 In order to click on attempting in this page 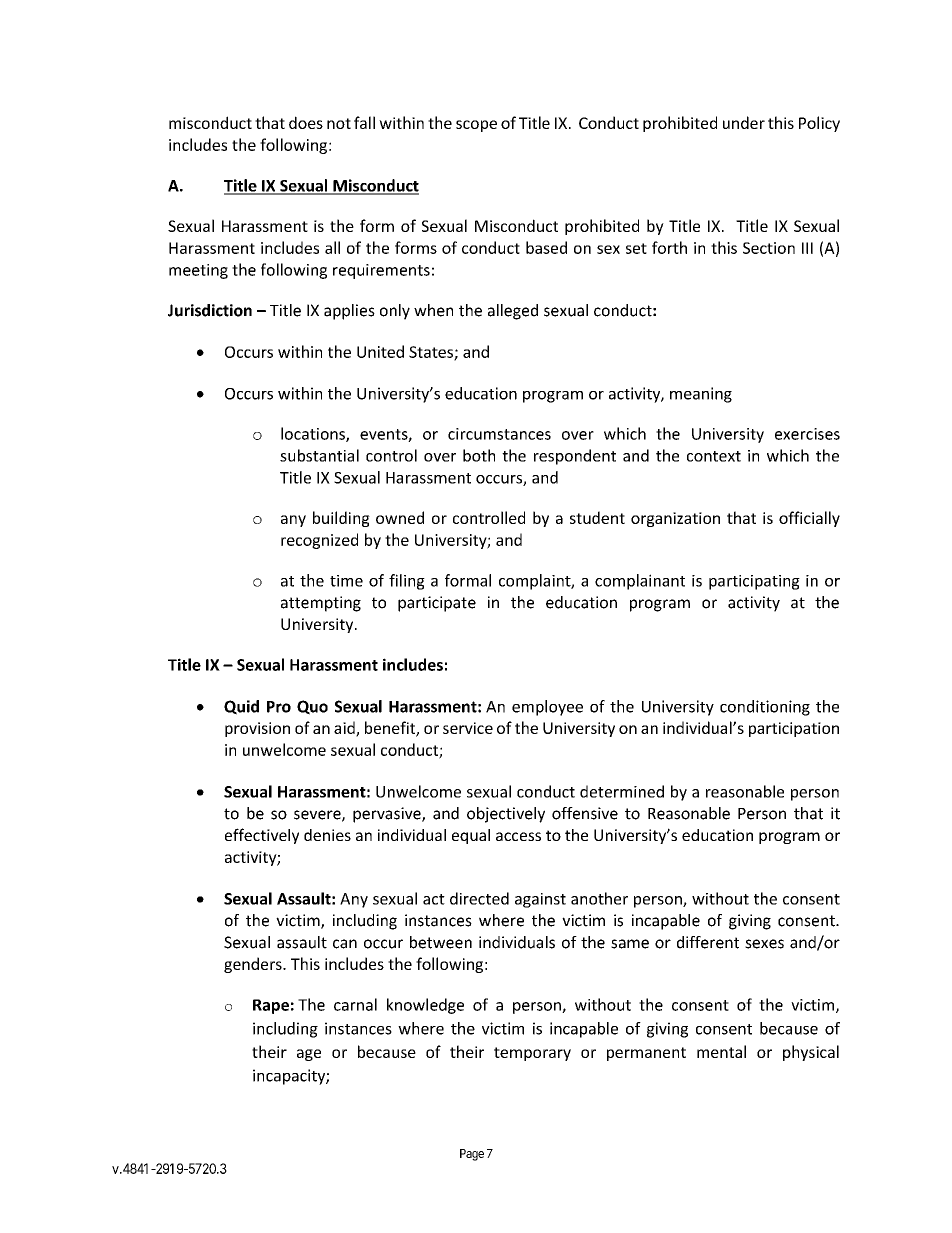, I will do `click(321, 604)`.
